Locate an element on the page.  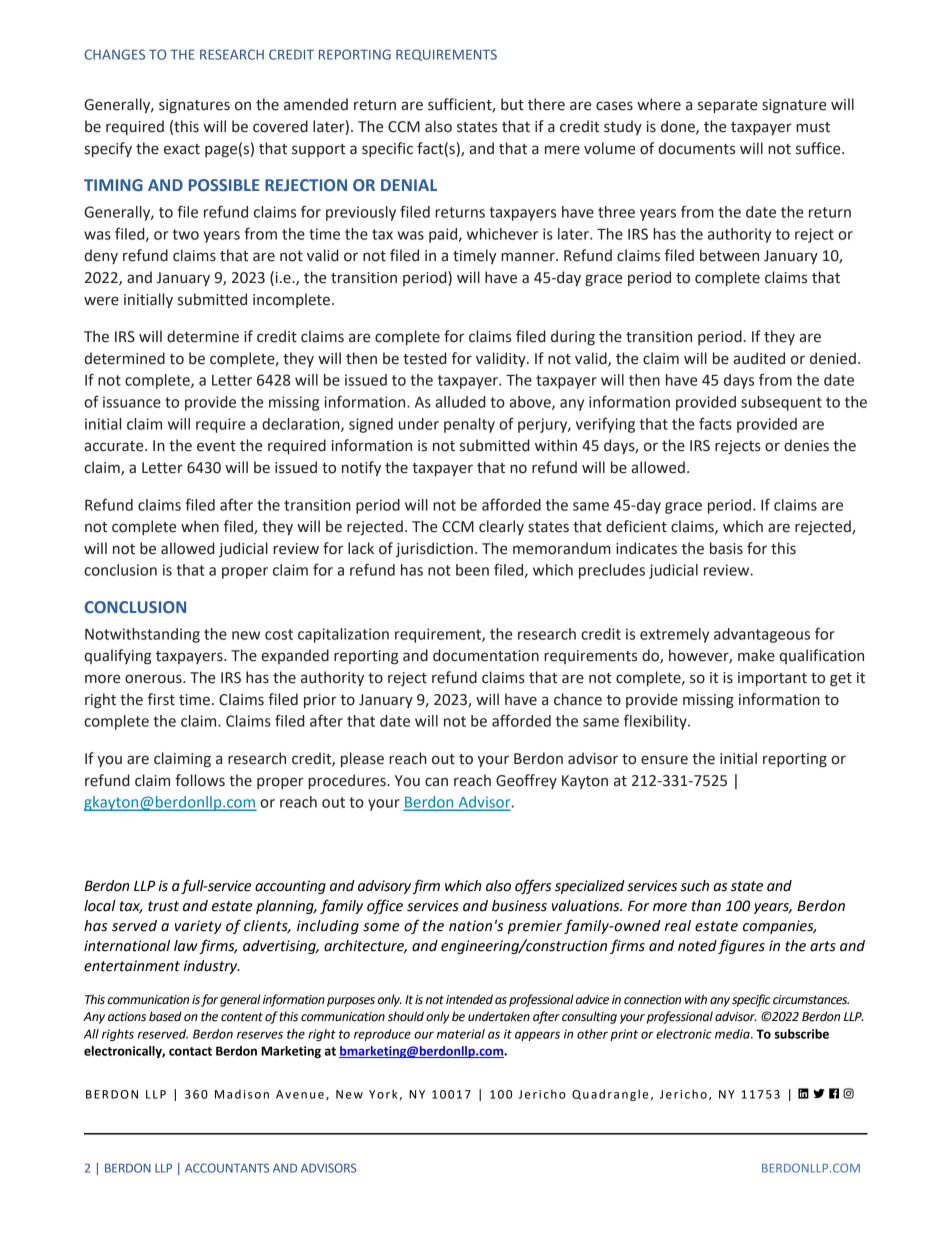
but is located at coordinates (512, 104).
